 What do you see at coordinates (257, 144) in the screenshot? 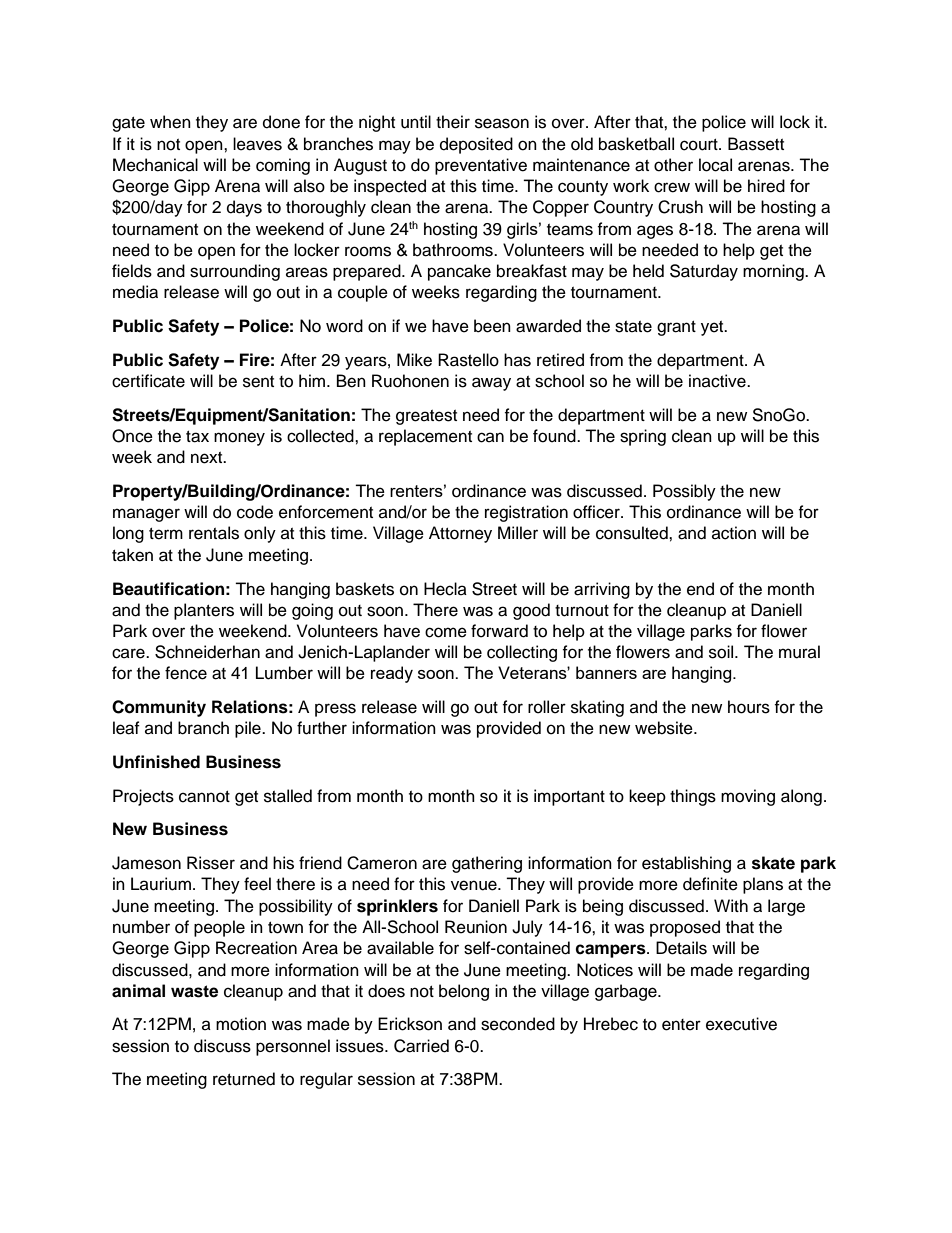
I see `leaves` at bounding box center [257, 144].
